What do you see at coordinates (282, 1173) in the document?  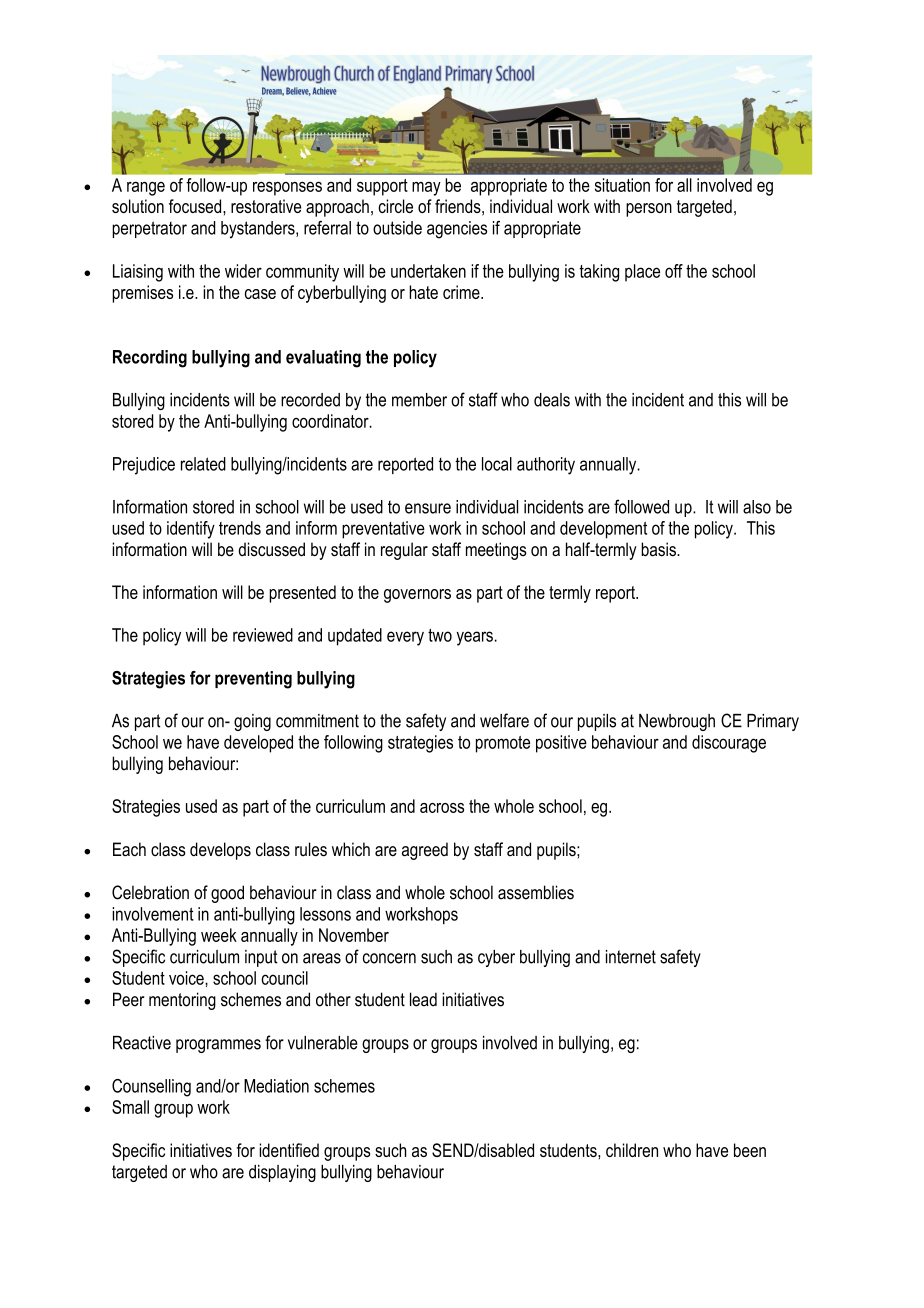 I see `displaying` at bounding box center [282, 1173].
